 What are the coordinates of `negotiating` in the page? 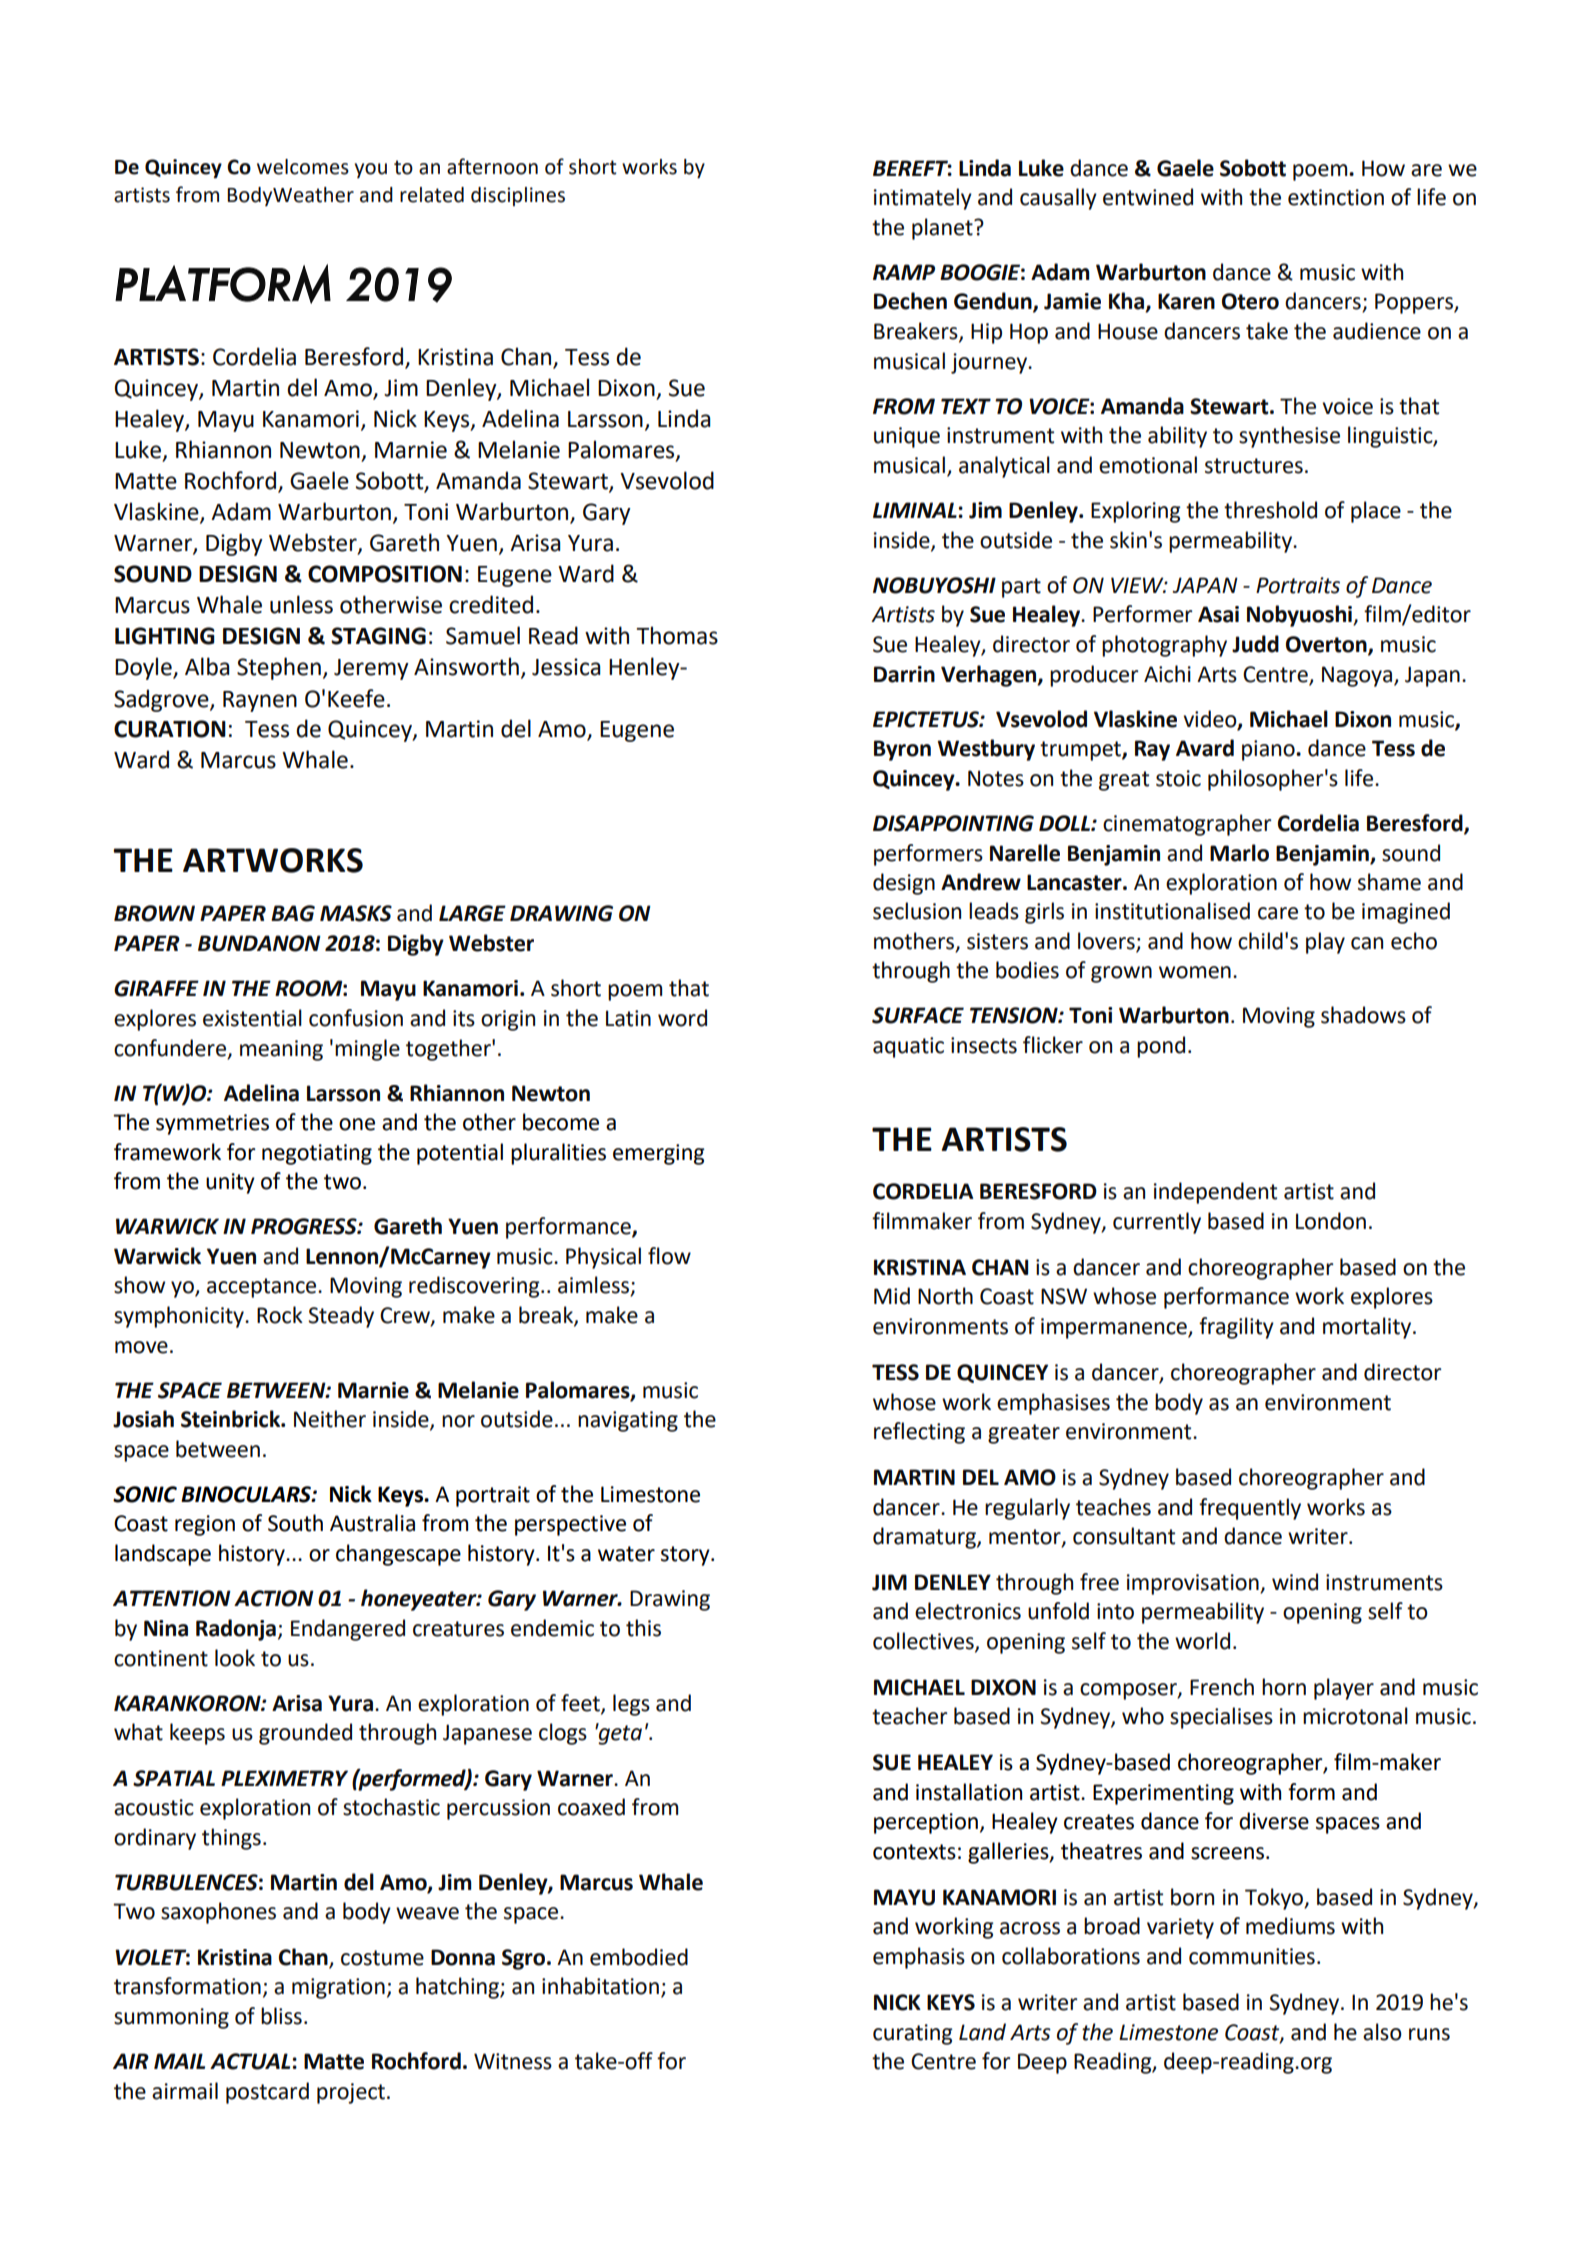 It's located at (317, 1154).
